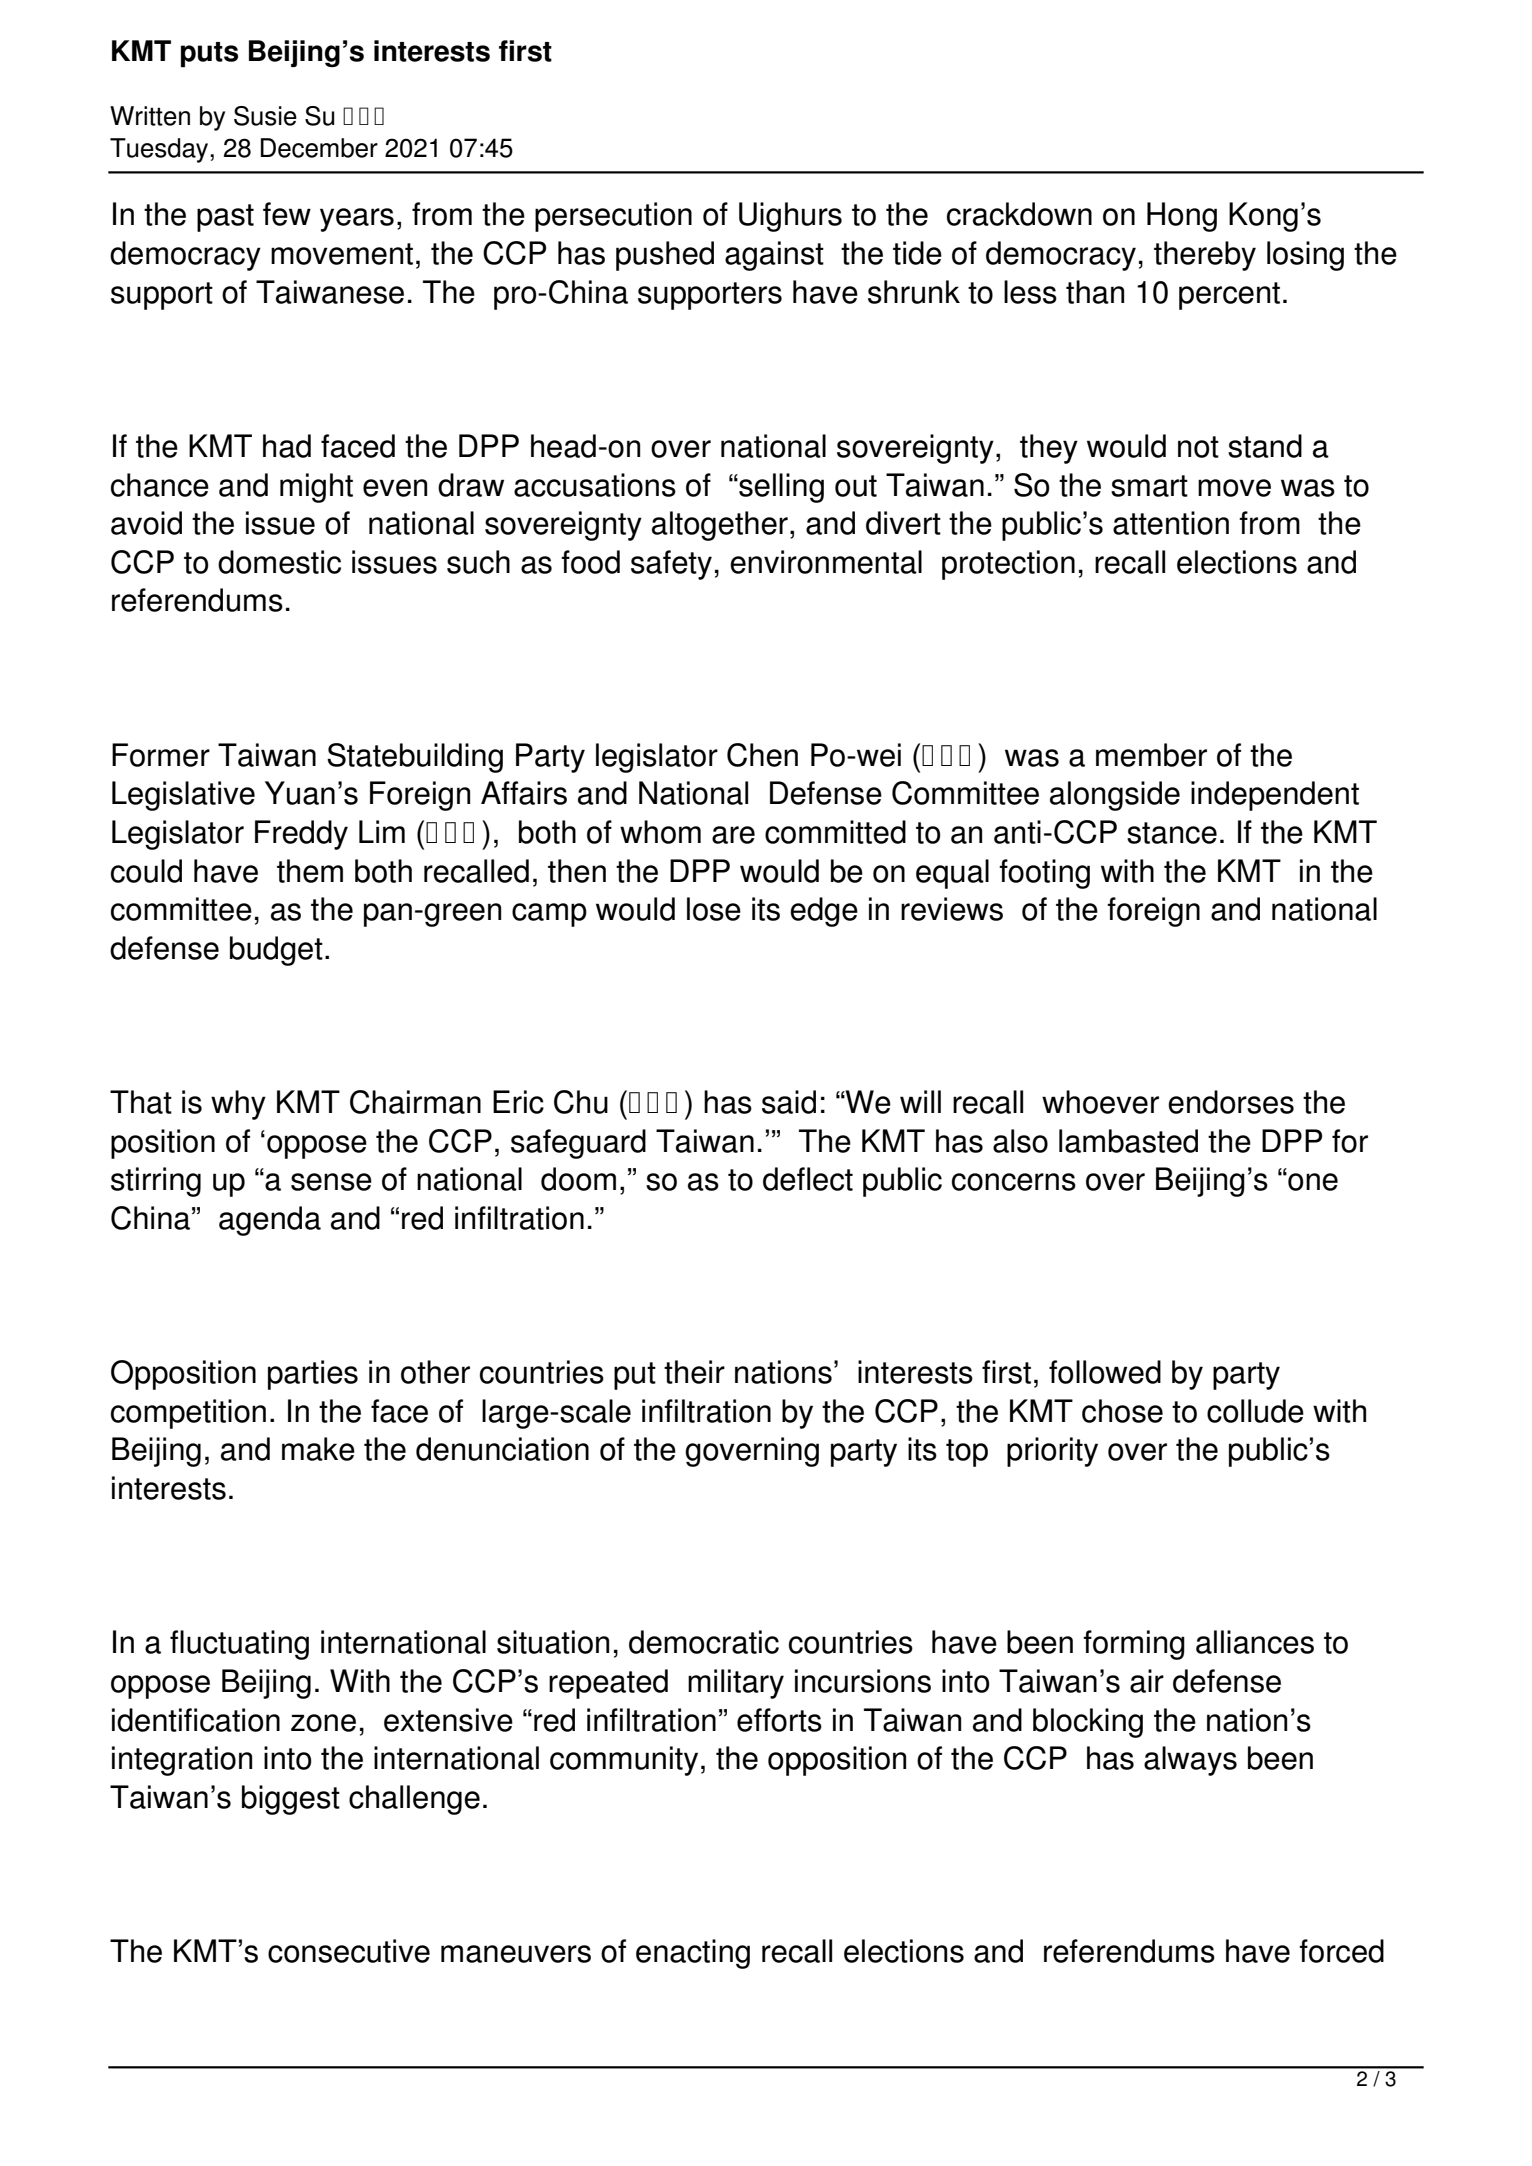  I want to click on parties, so click(313, 1375).
